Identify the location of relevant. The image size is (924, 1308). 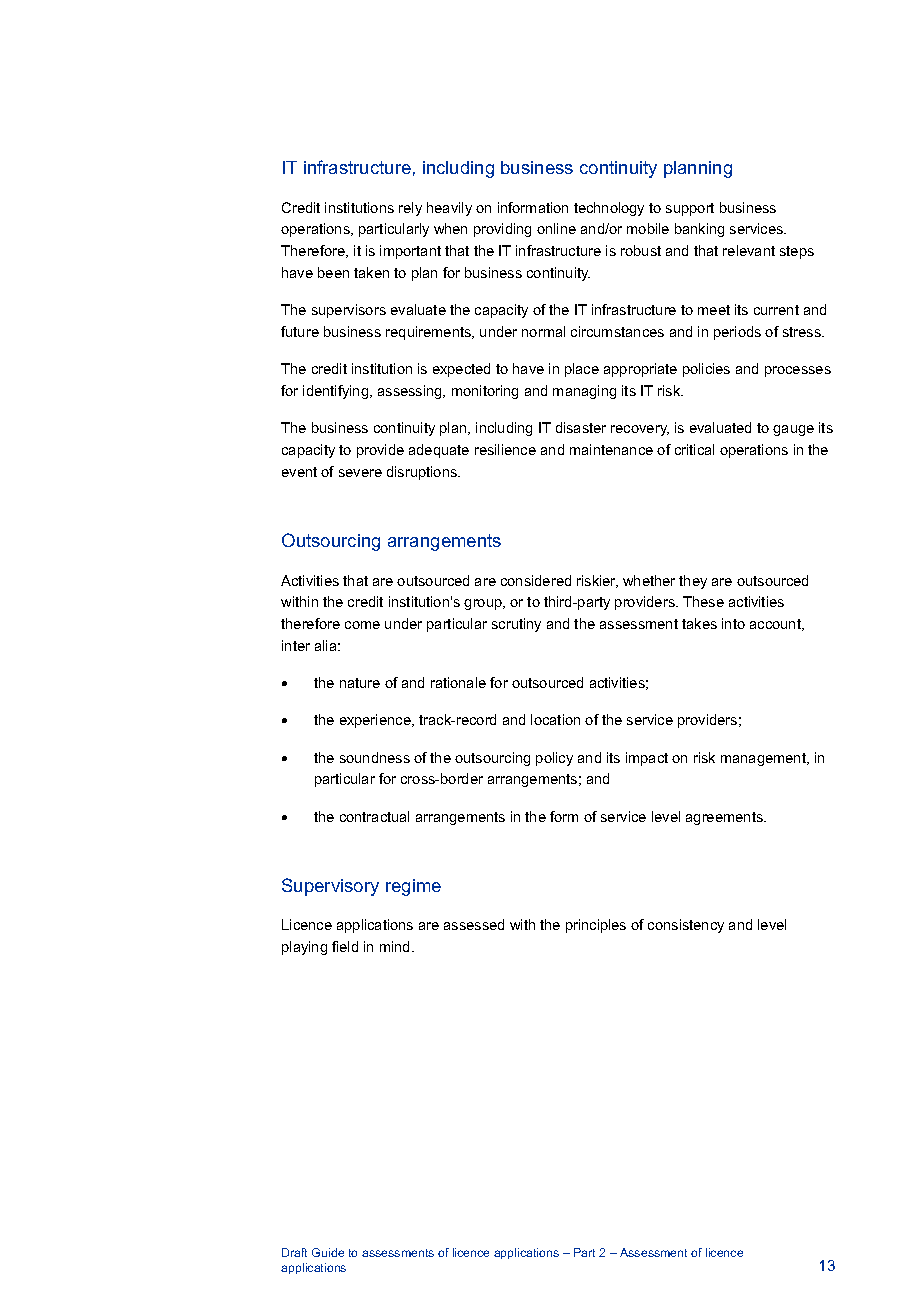
(749, 250).
